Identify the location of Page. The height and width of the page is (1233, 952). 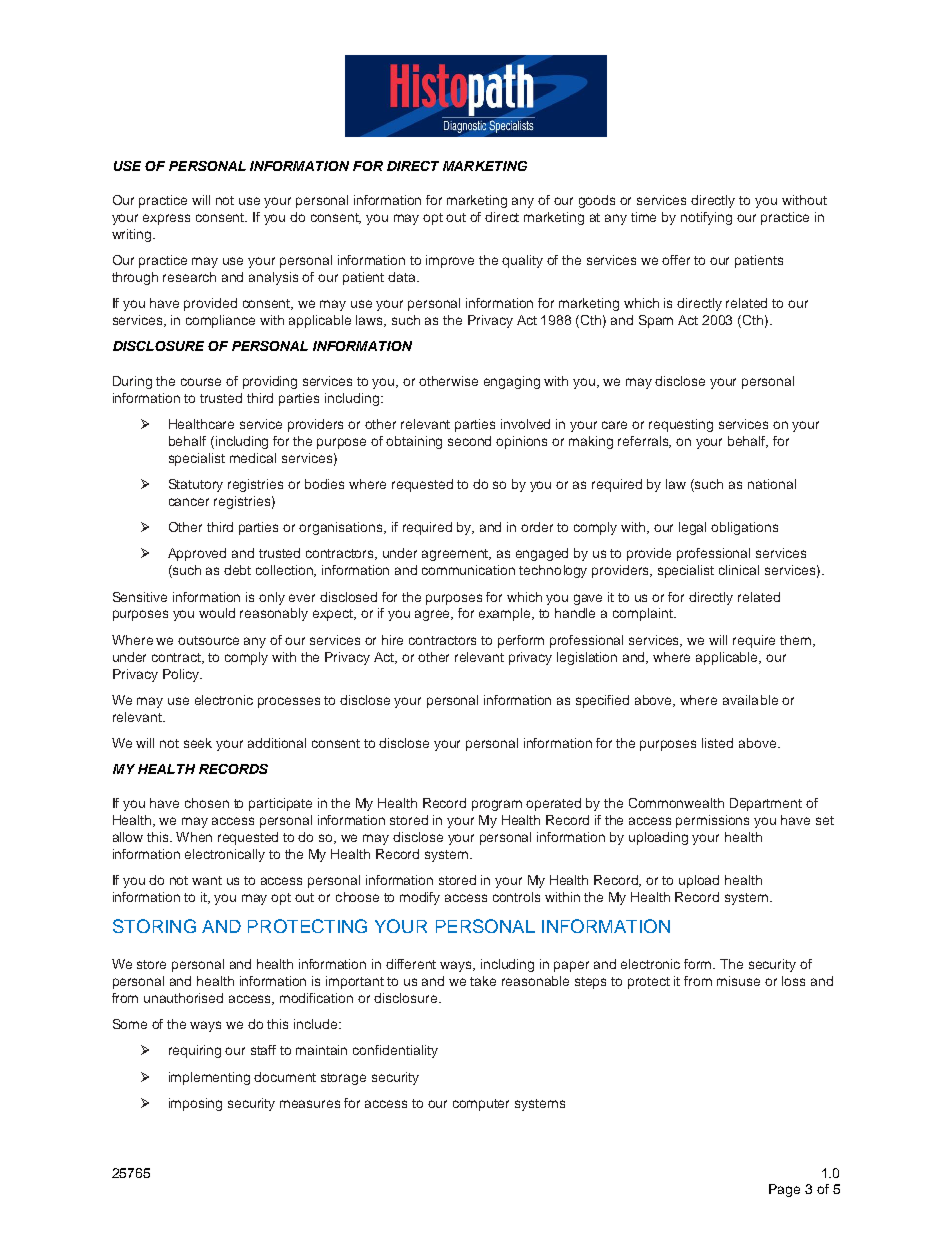
(784, 1190).
